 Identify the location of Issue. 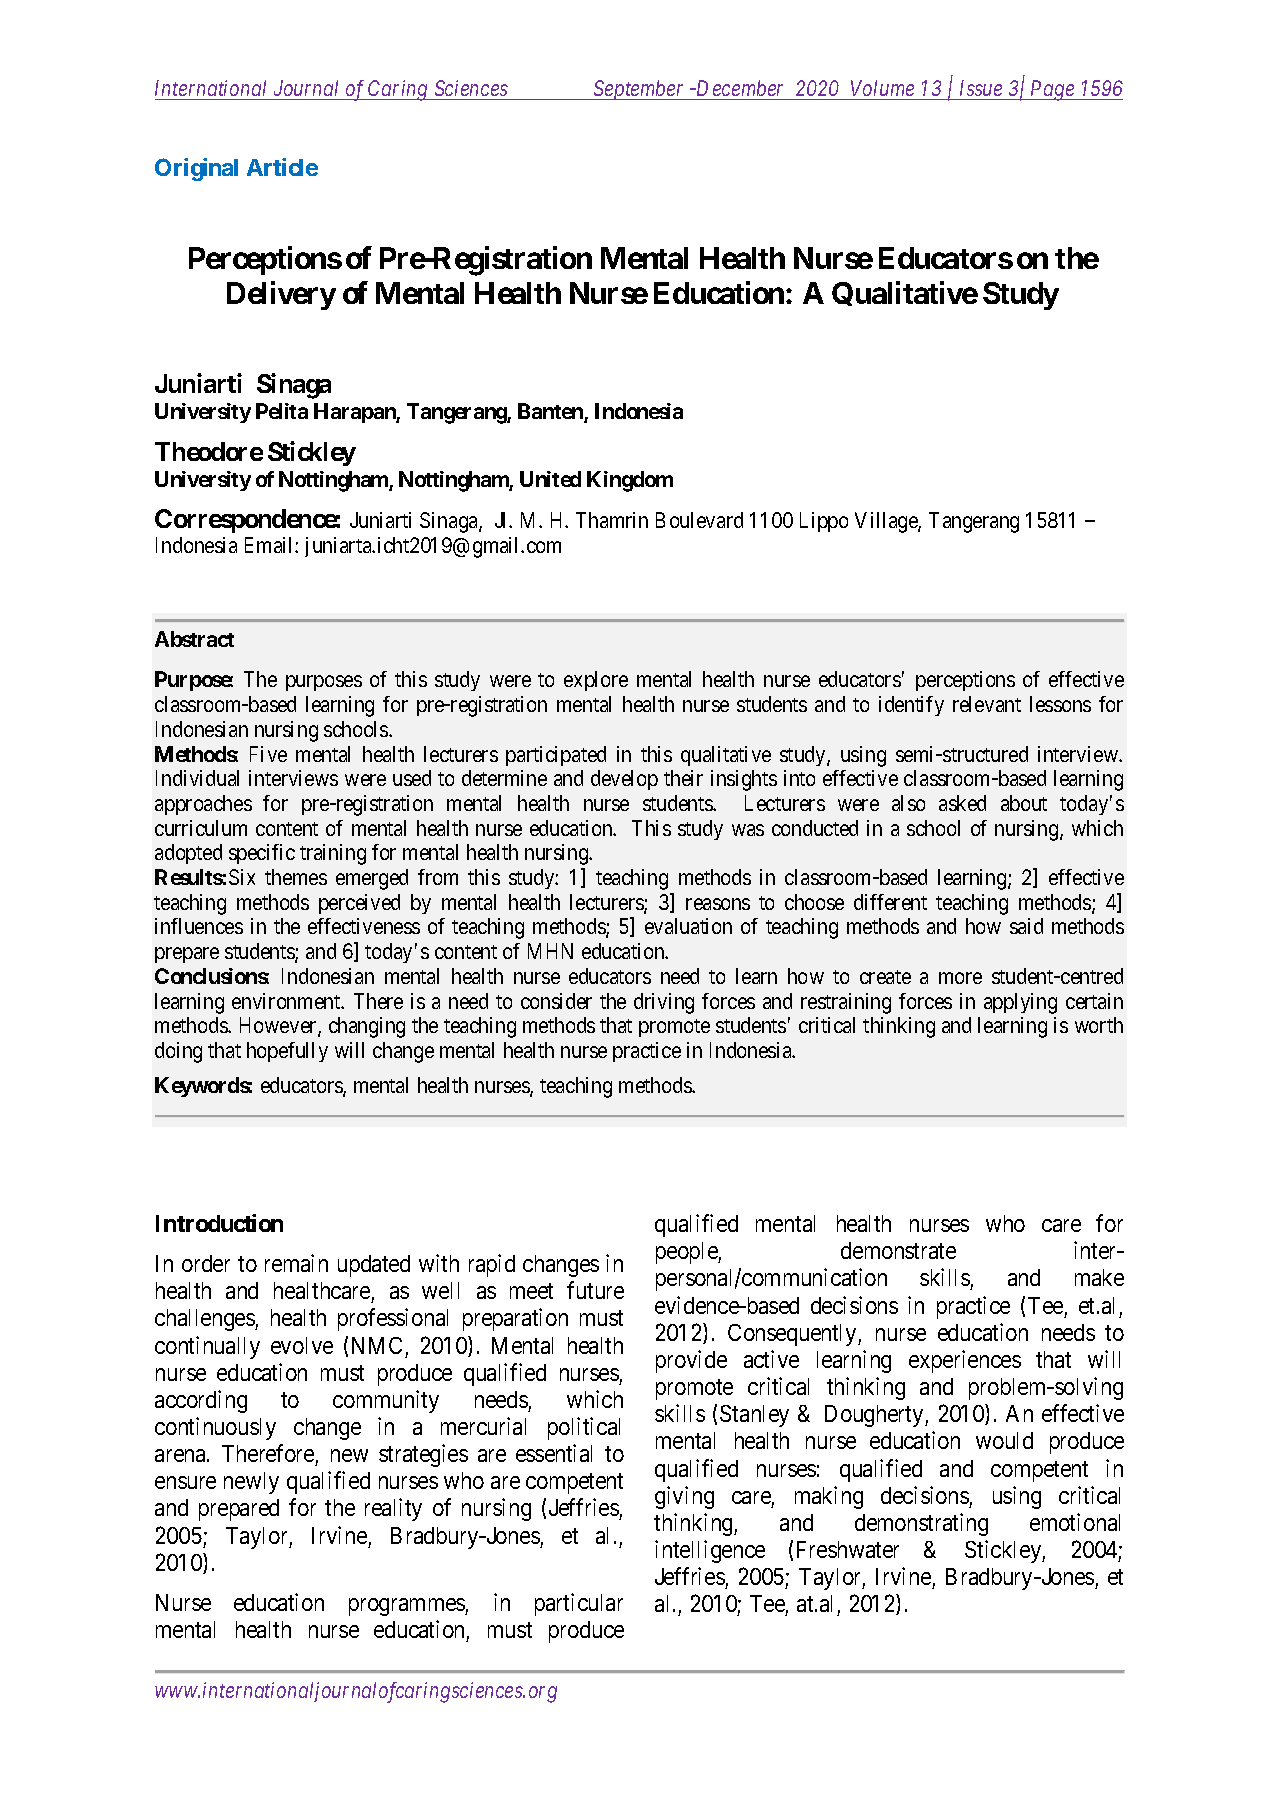
(980, 90).
